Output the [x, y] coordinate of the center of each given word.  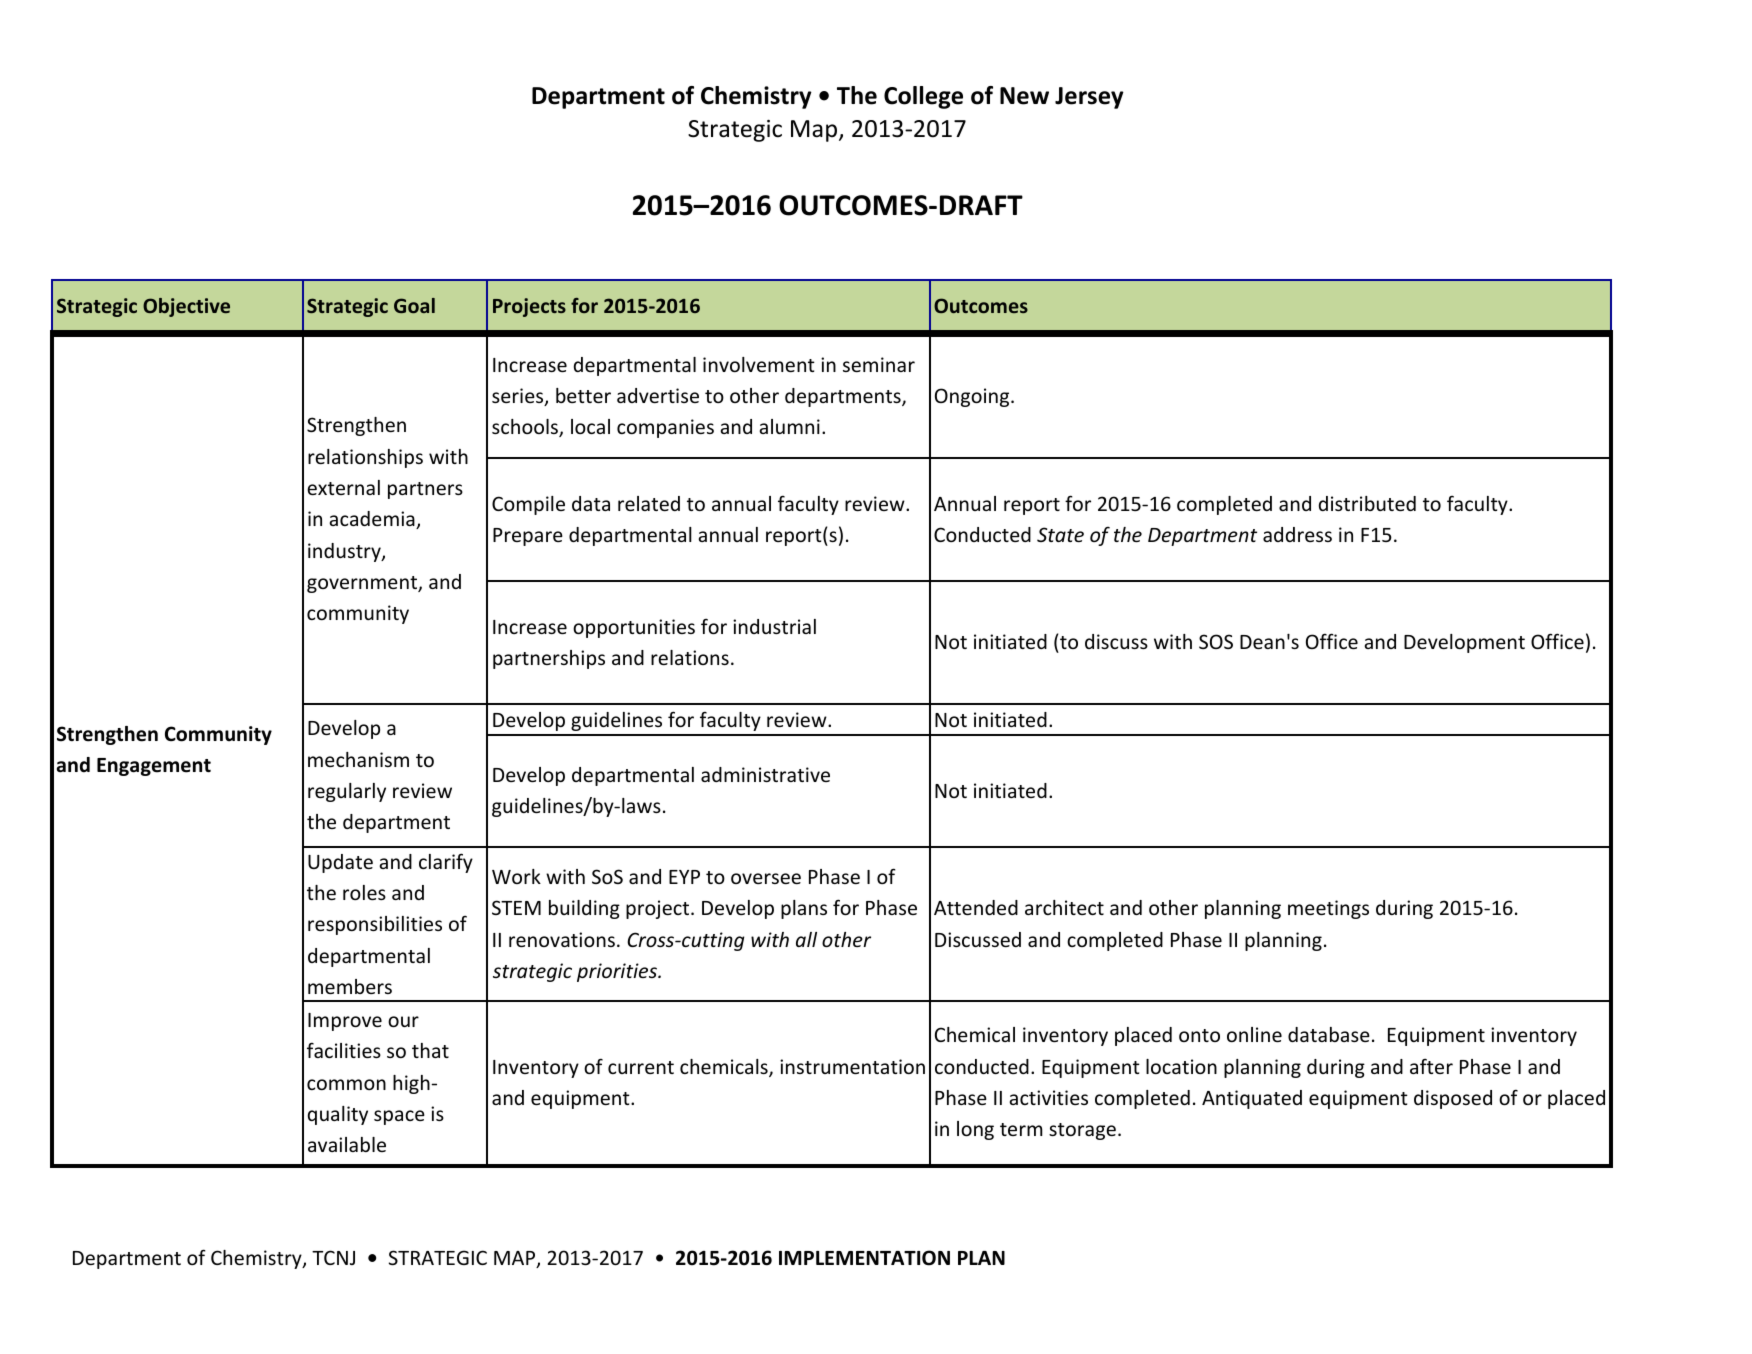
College [923, 97]
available [347, 1144]
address [1297, 534]
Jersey [1089, 98]
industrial [774, 626]
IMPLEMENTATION [864, 1258]
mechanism [358, 759]
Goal [414, 305]
